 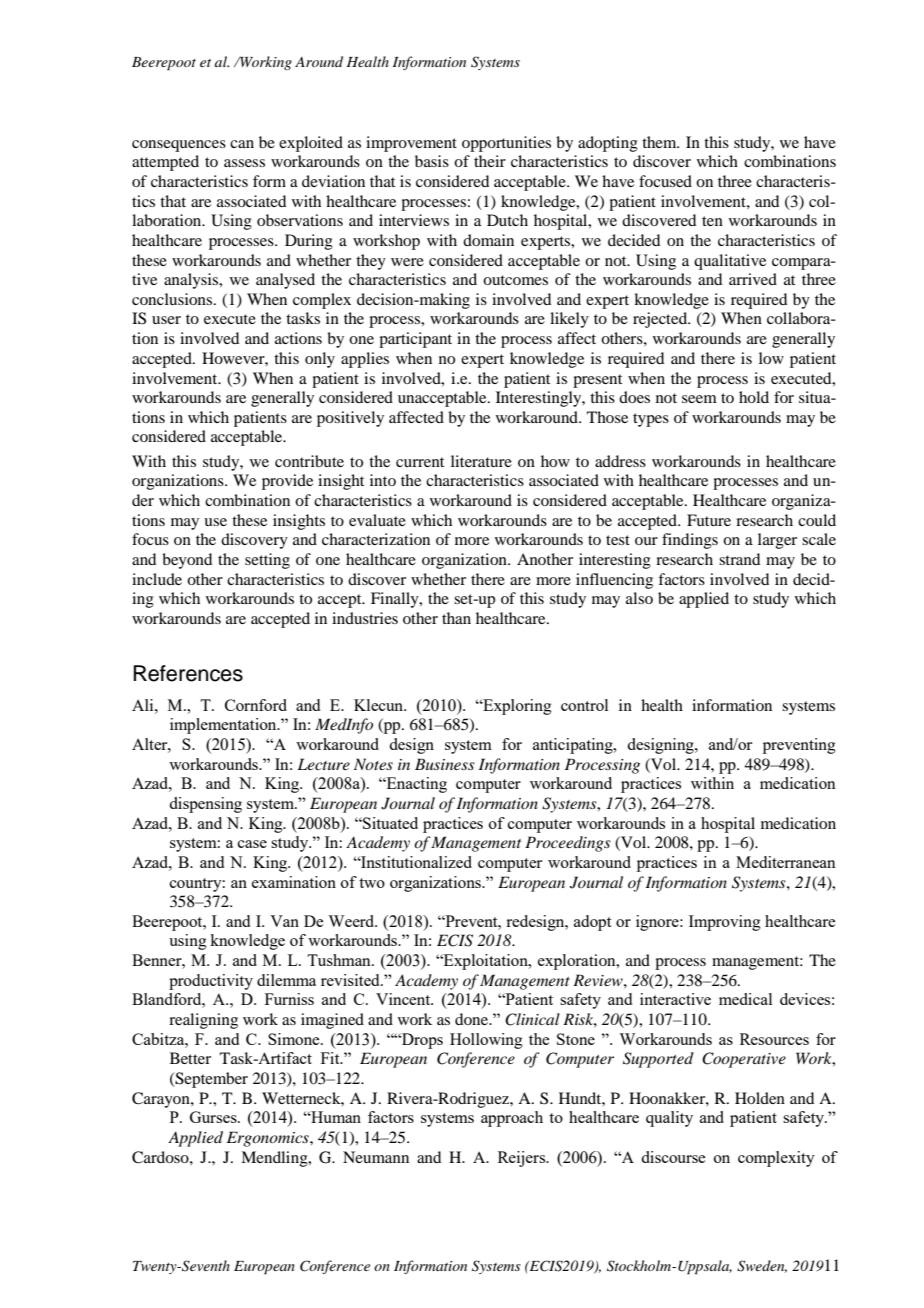 I want to click on Ergonomics, so click(x=269, y=1139).
